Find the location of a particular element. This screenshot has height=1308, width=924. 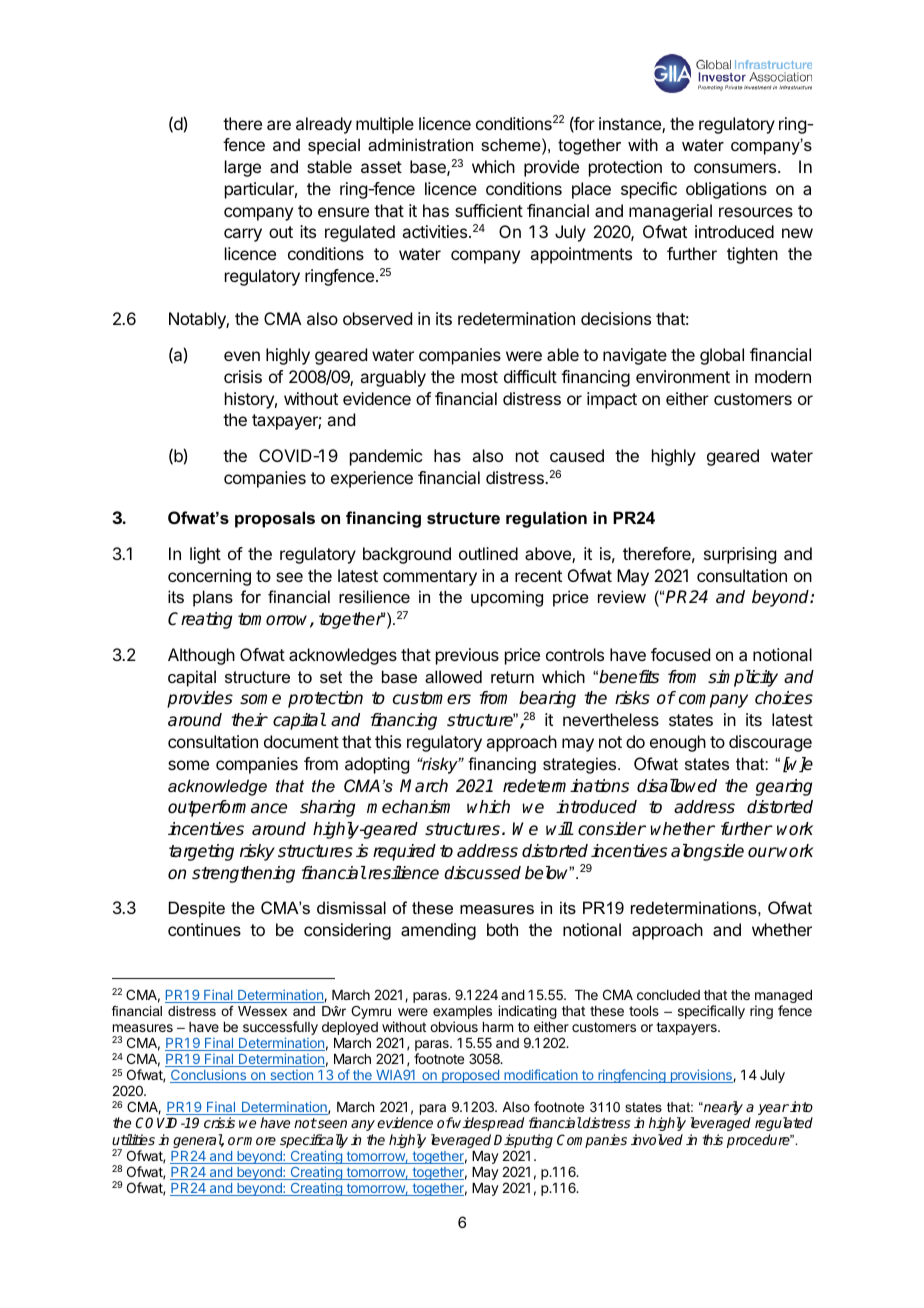

administration is located at coordinates (420, 144).
